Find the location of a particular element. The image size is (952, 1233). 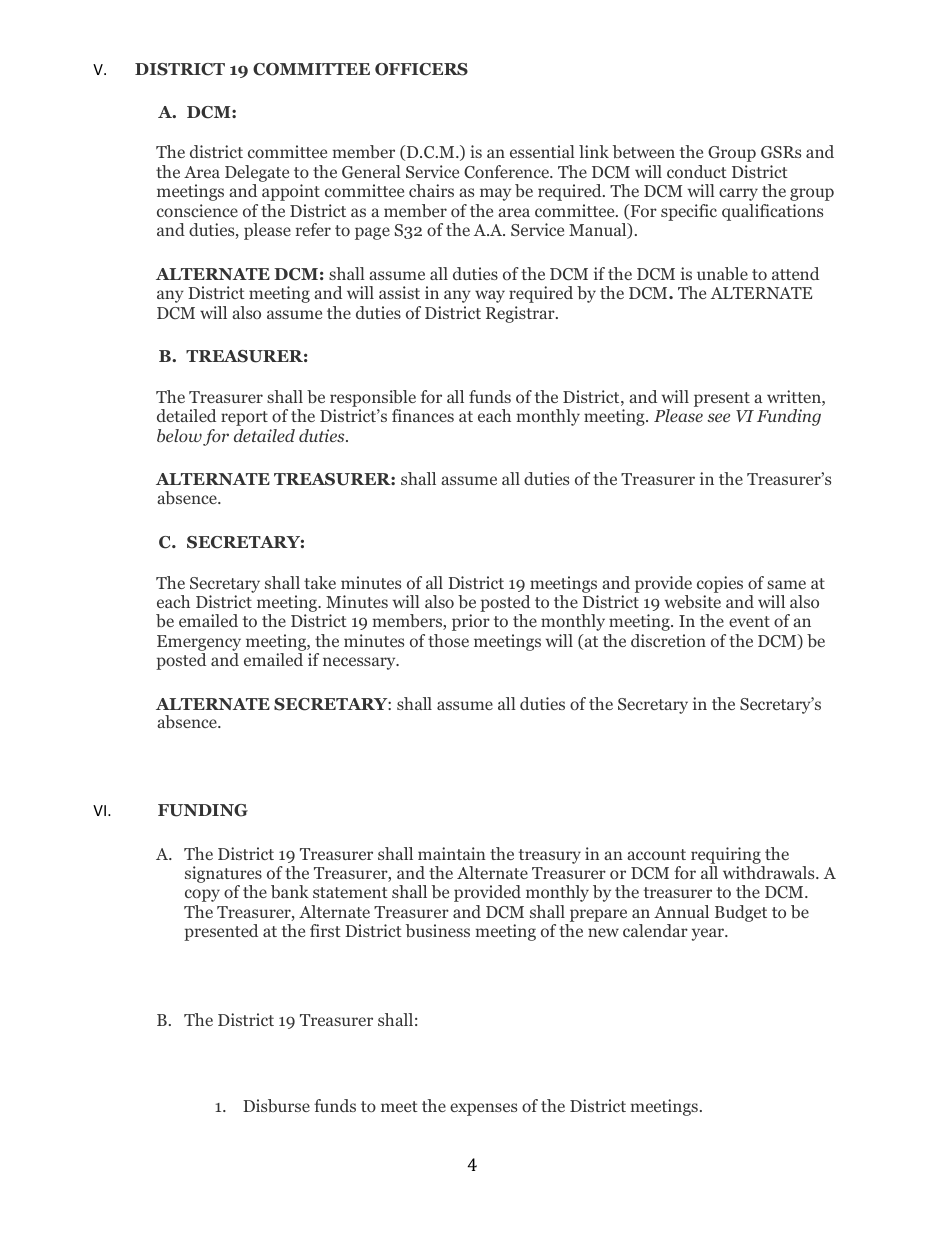

OFFICERS is located at coordinates (421, 69).
